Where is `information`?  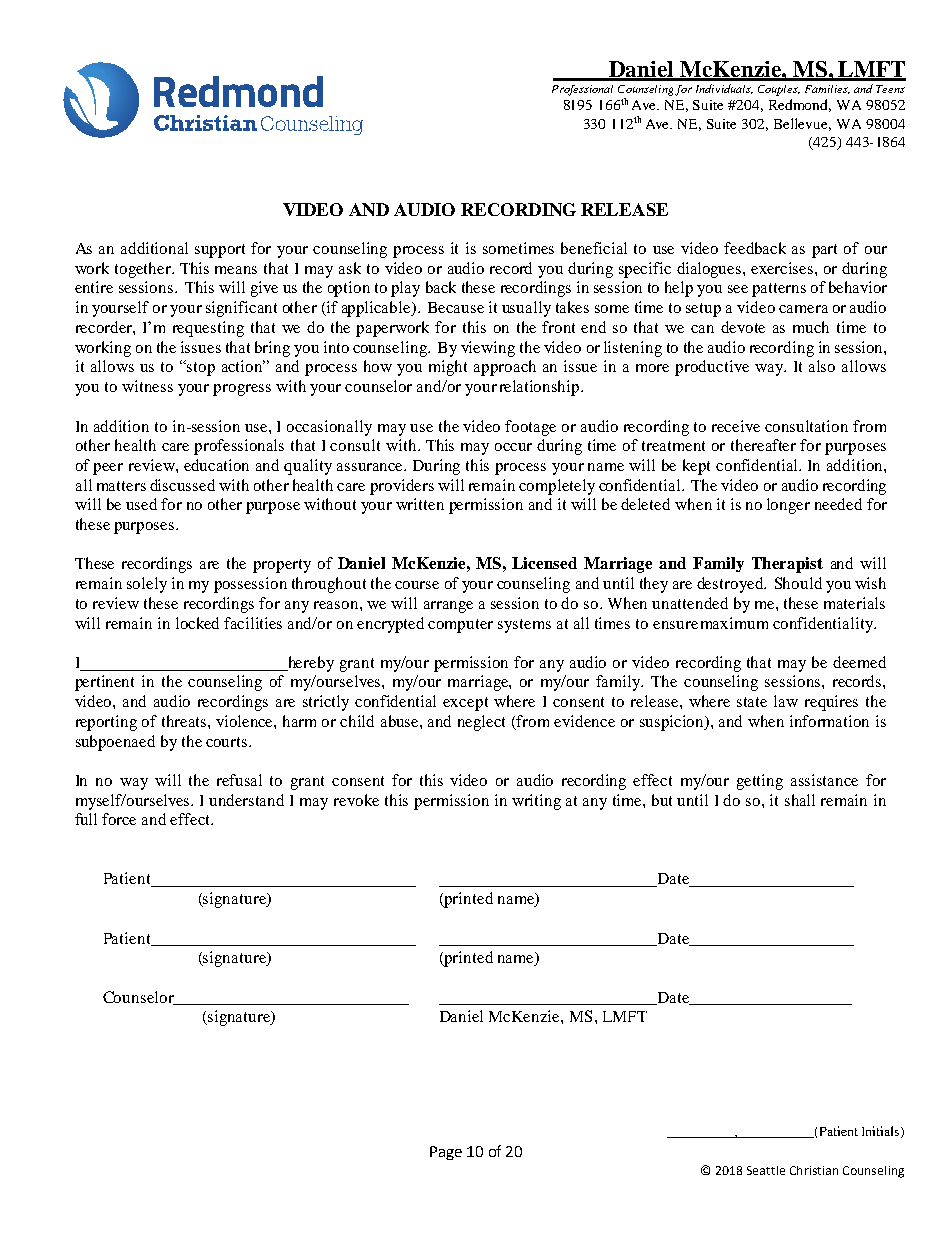 information is located at coordinates (829, 721).
